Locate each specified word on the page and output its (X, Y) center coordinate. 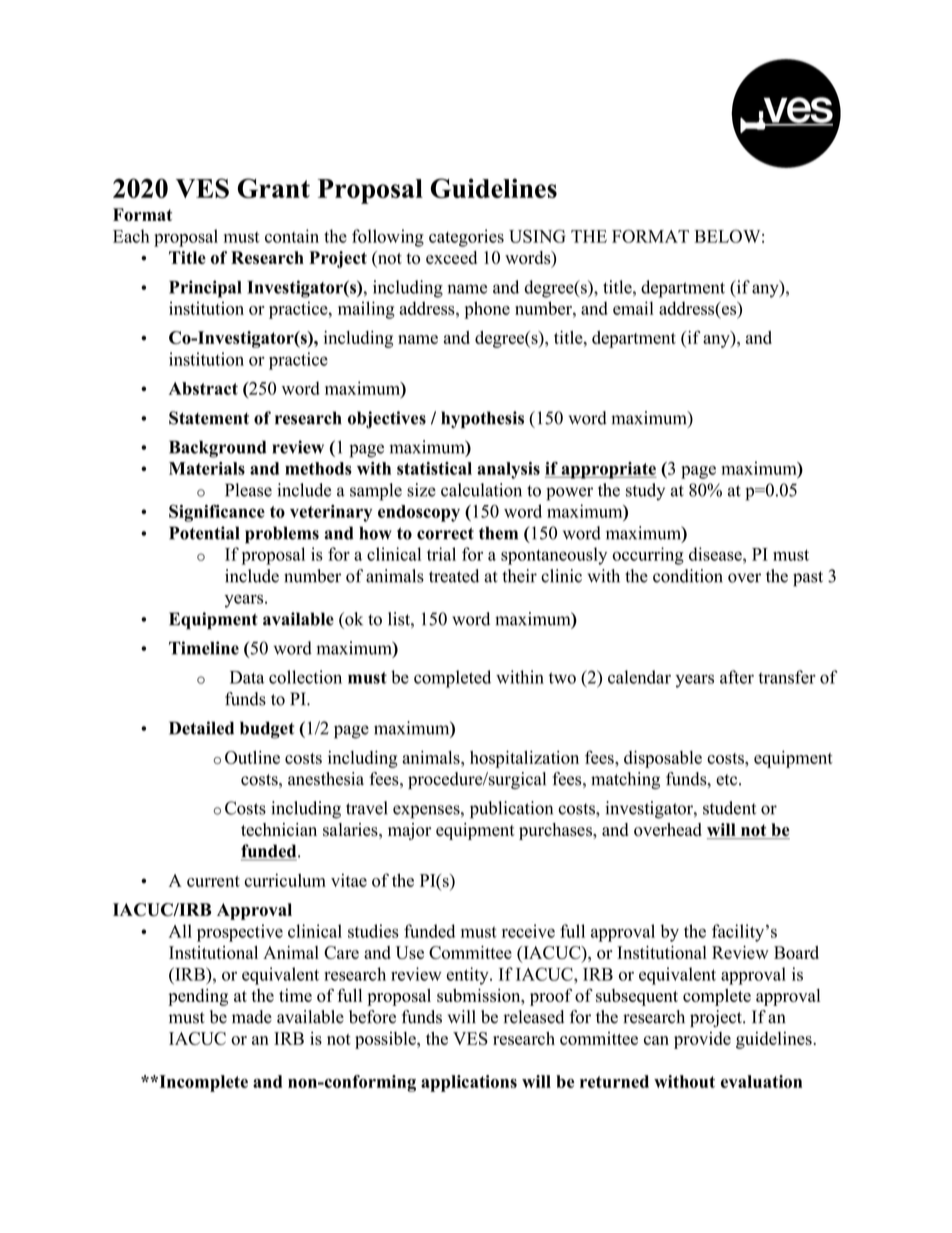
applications (469, 1083)
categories (466, 238)
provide (702, 1040)
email (633, 308)
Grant (274, 188)
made (252, 1017)
